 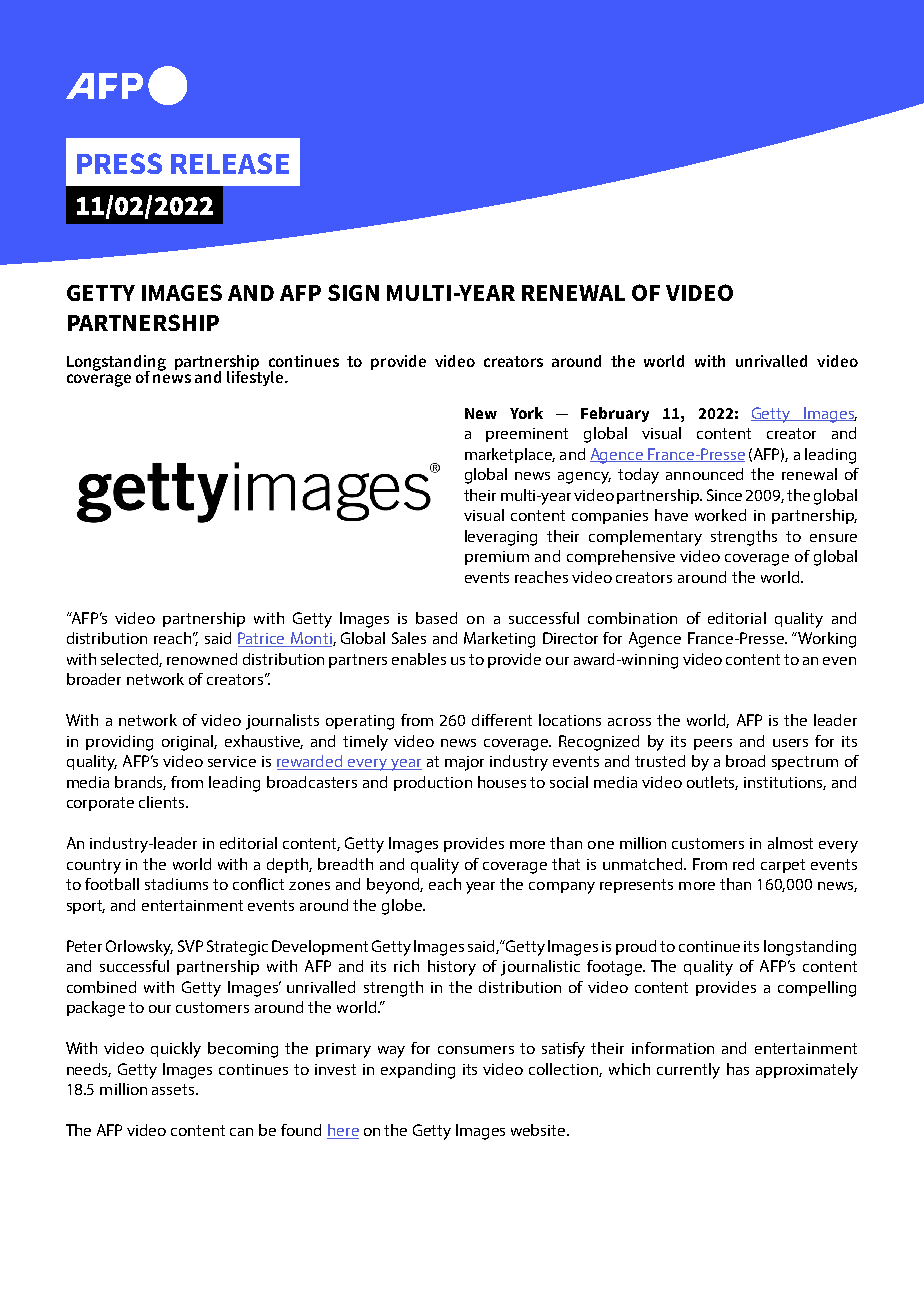 What do you see at coordinates (501, 538) in the screenshot?
I see `leveraging` at bounding box center [501, 538].
